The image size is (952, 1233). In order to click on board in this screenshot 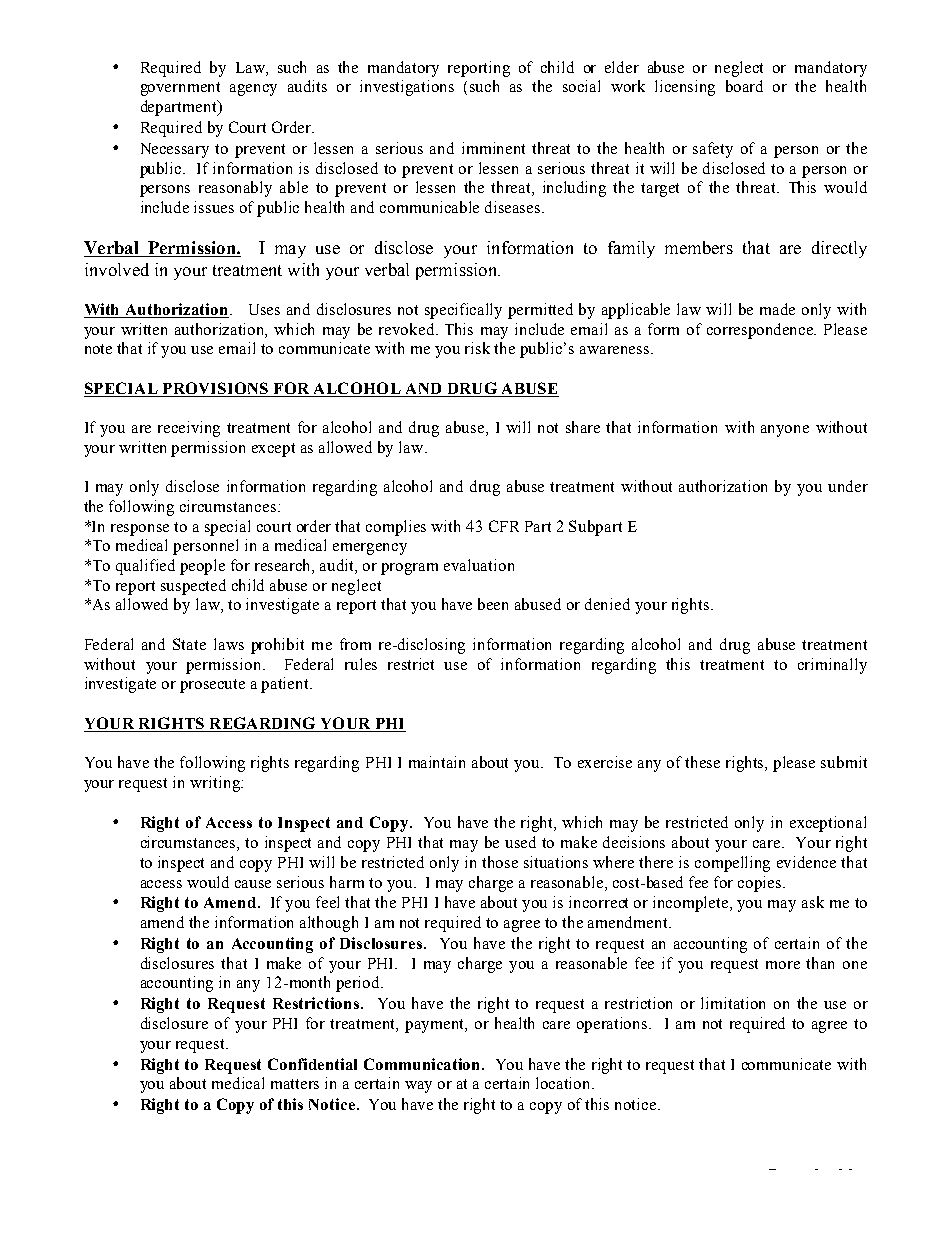, I will do `click(744, 86)`.
